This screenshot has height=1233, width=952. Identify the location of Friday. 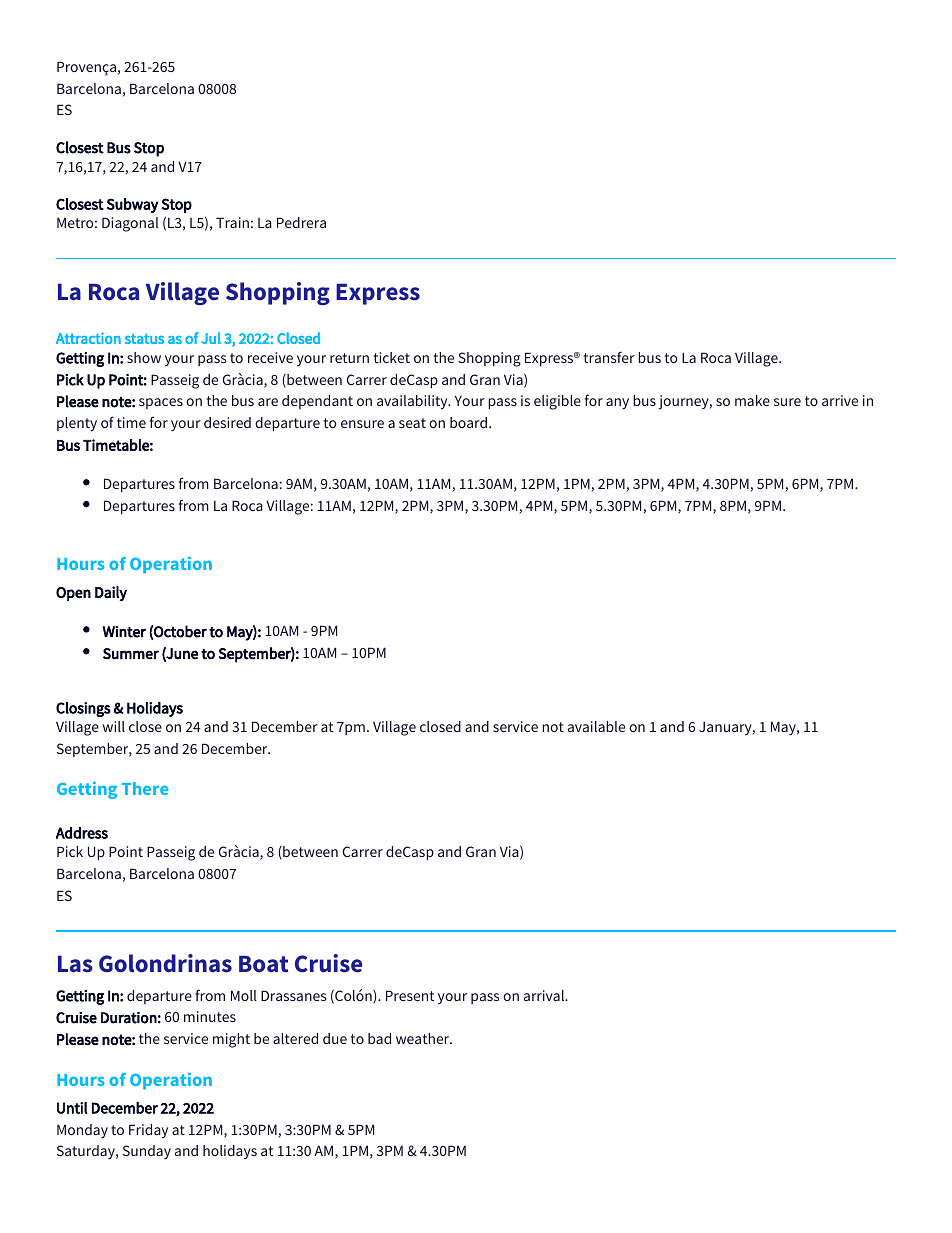
(148, 1131).
